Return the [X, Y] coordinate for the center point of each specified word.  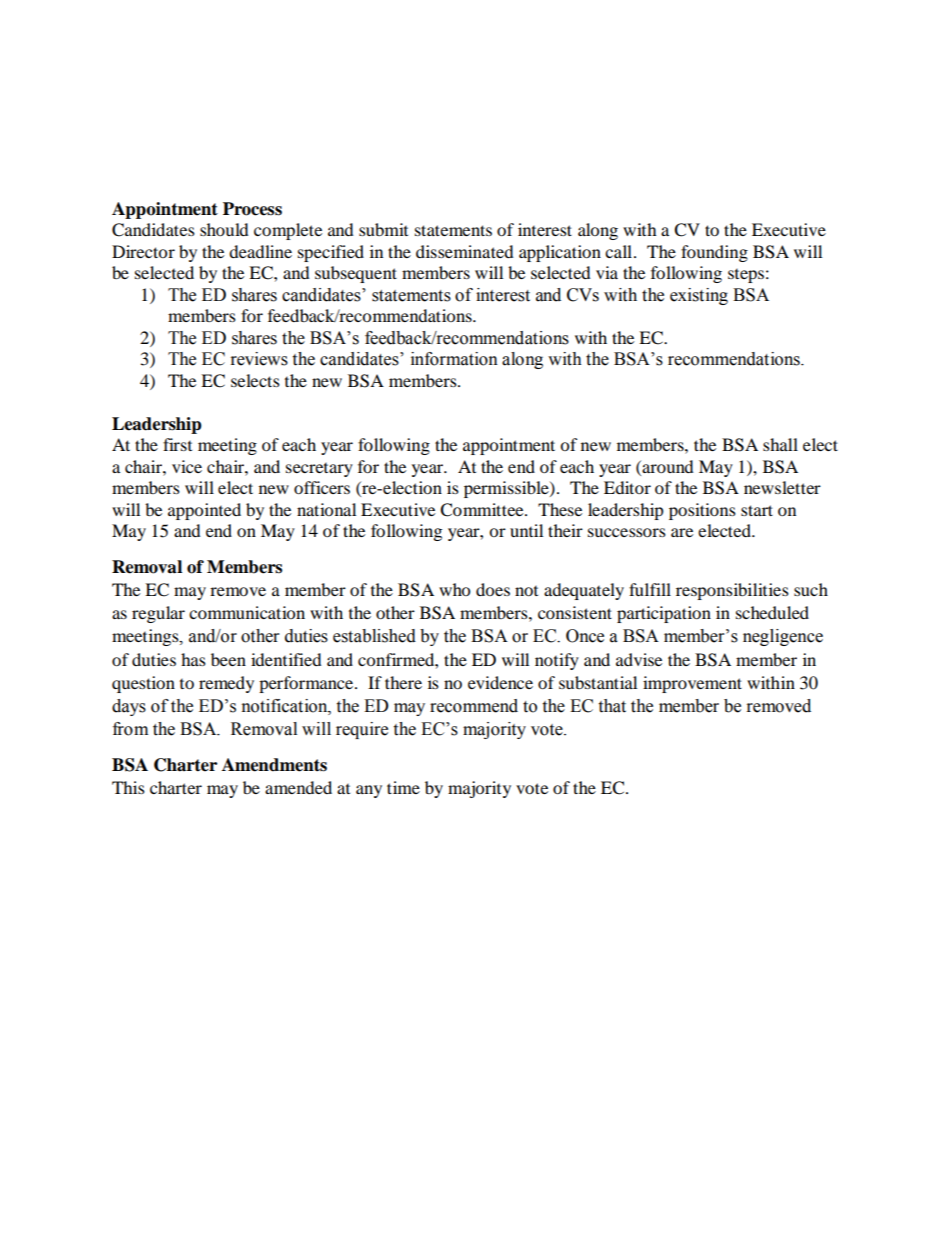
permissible [507, 489]
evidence [500, 682]
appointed [204, 511]
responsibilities [732, 591]
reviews [259, 359]
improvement [692, 684]
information [454, 359]
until [526, 530]
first [177, 444]
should [224, 229]
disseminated [465, 251]
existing [699, 296]
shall [780, 444]
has [193, 659]
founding [714, 253]
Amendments [274, 765]
